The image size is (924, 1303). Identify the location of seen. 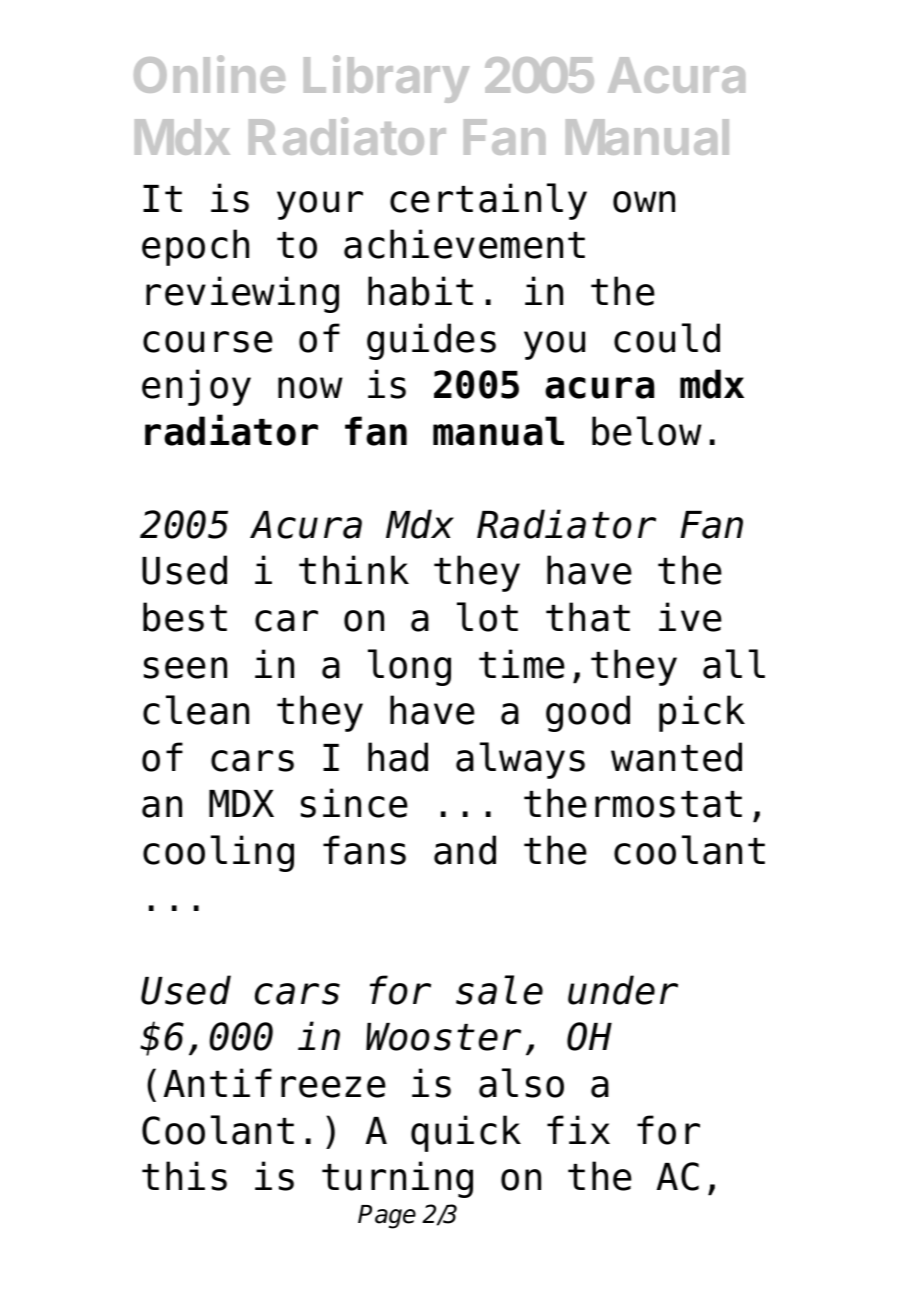
(185, 668).
